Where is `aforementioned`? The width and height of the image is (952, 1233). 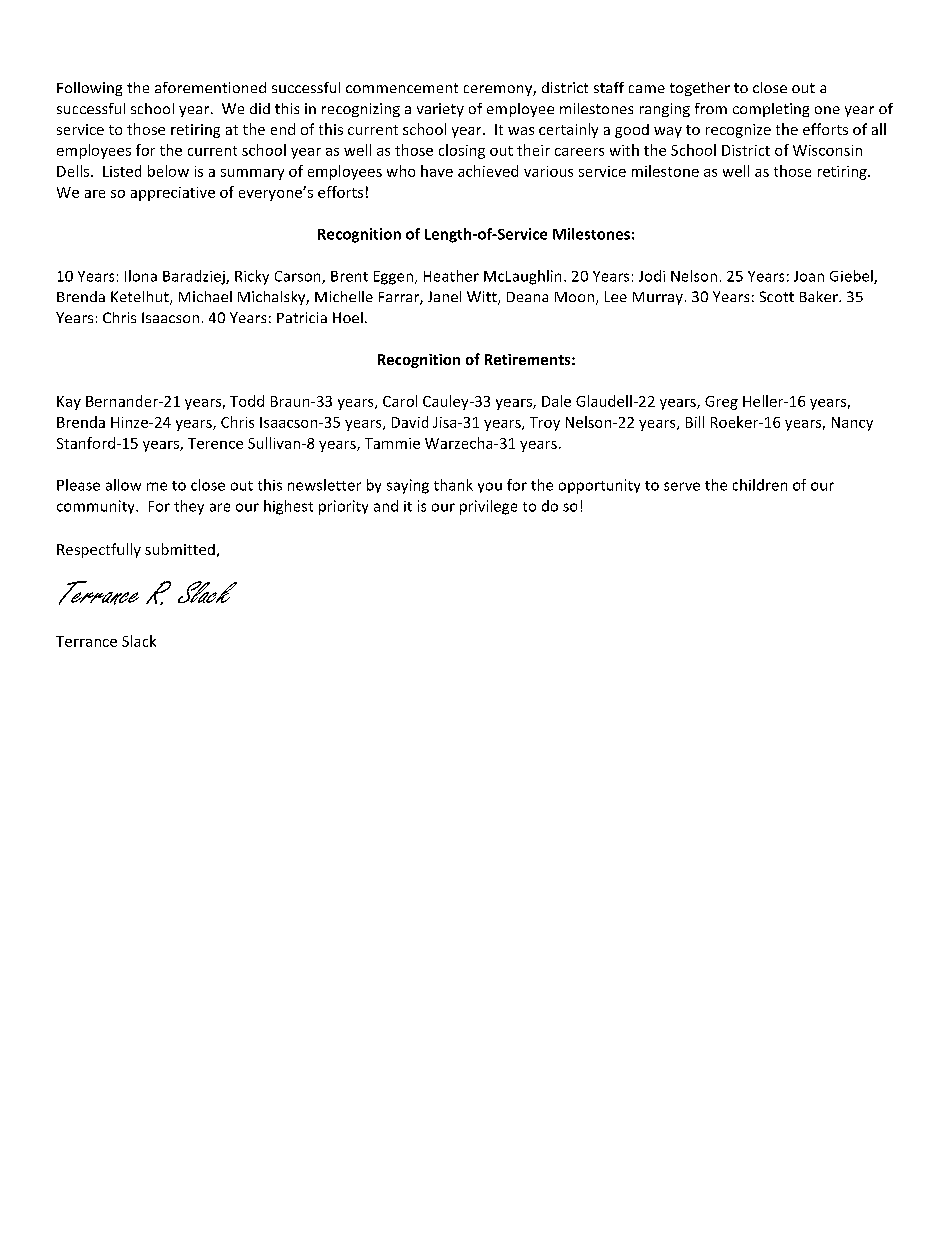 aforementioned is located at coordinates (210, 87).
